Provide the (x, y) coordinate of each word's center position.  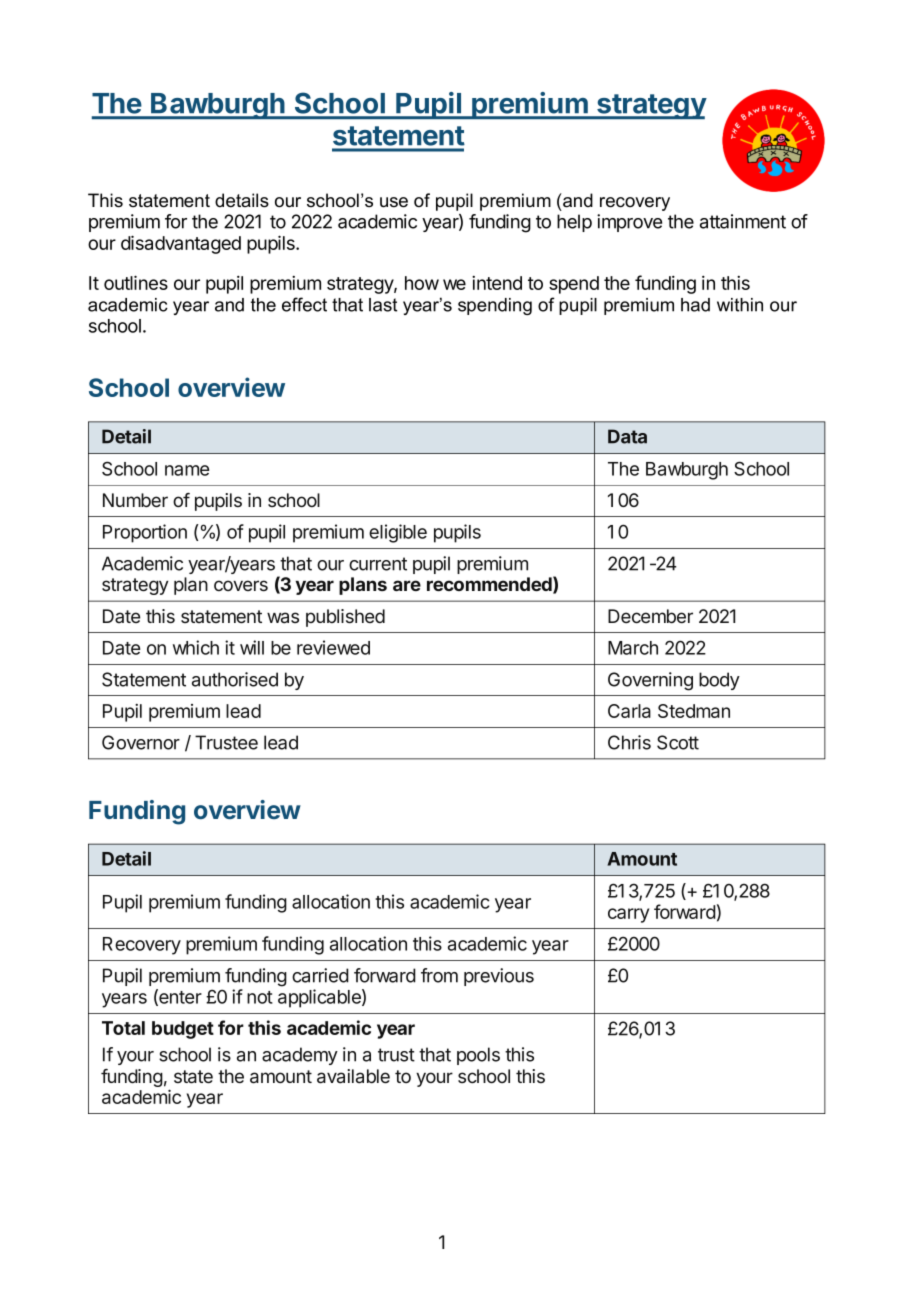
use (394, 202)
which (196, 647)
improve (629, 223)
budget (183, 1030)
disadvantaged (181, 244)
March (633, 648)
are (407, 585)
